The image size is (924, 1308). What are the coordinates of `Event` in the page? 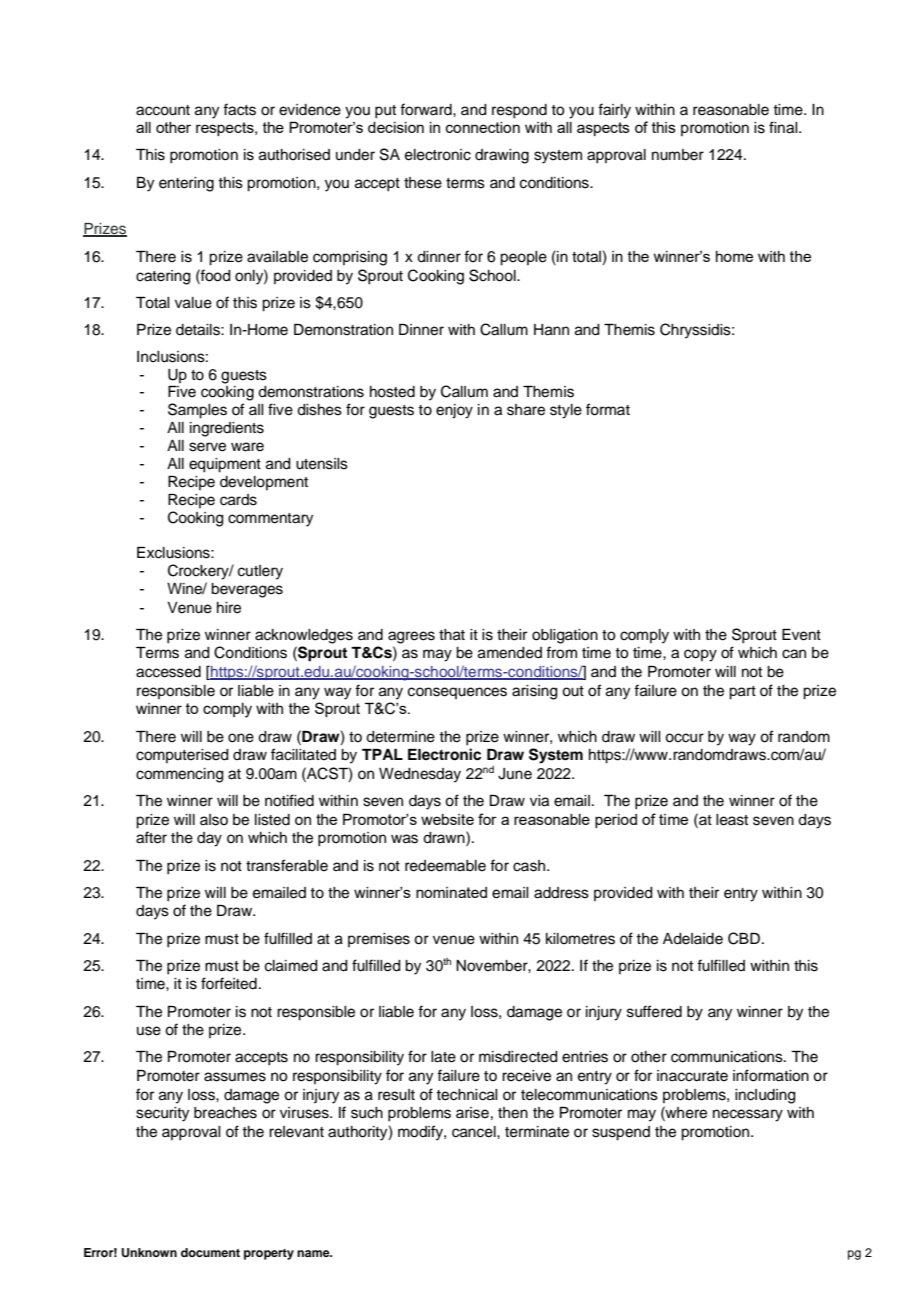 It's located at (801, 635).
